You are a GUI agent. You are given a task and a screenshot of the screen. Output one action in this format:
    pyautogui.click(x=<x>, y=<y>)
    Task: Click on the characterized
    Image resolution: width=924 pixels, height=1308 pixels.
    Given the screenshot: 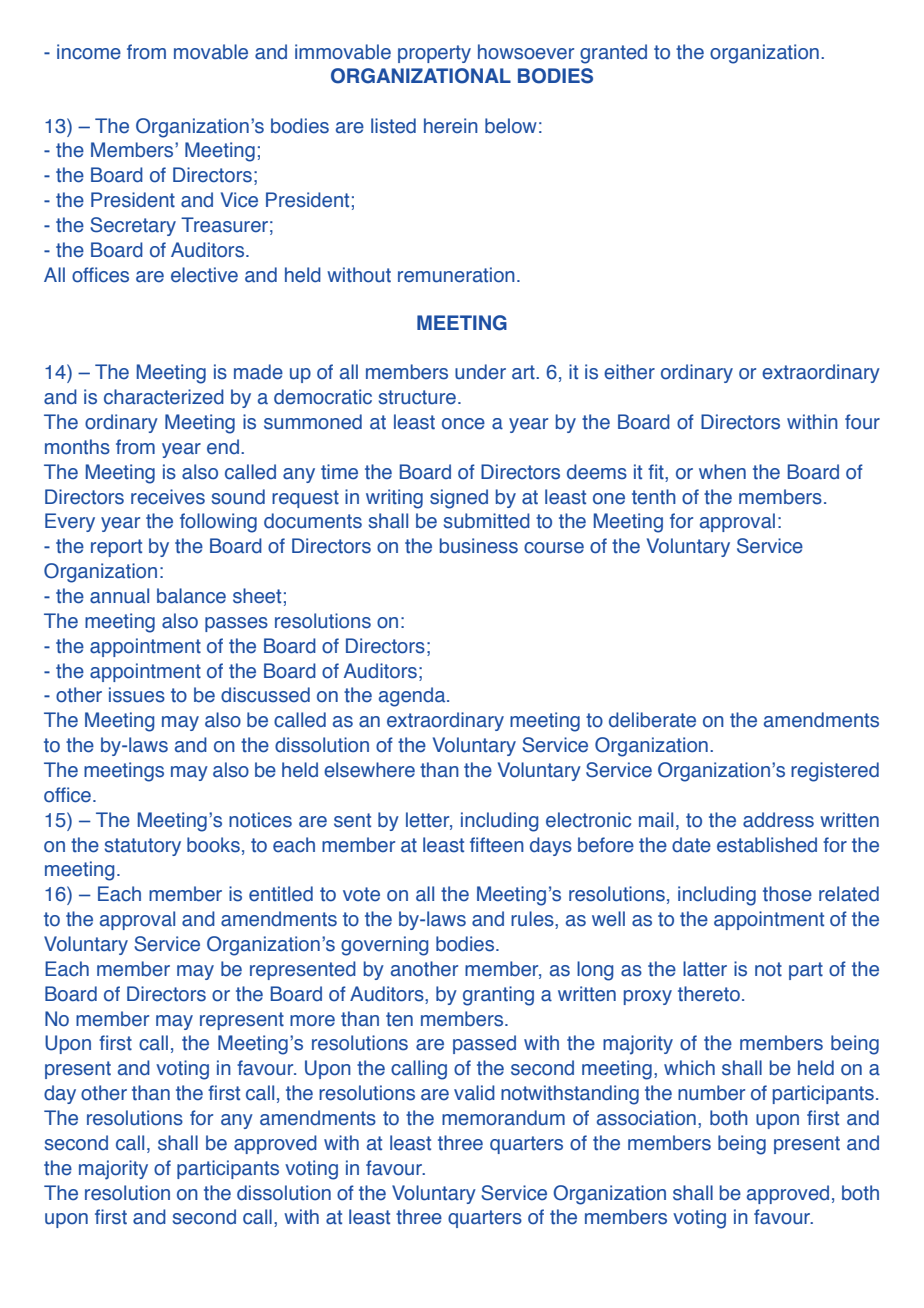 What is the action you would take?
    pyautogui.click(x=164, y=397)
